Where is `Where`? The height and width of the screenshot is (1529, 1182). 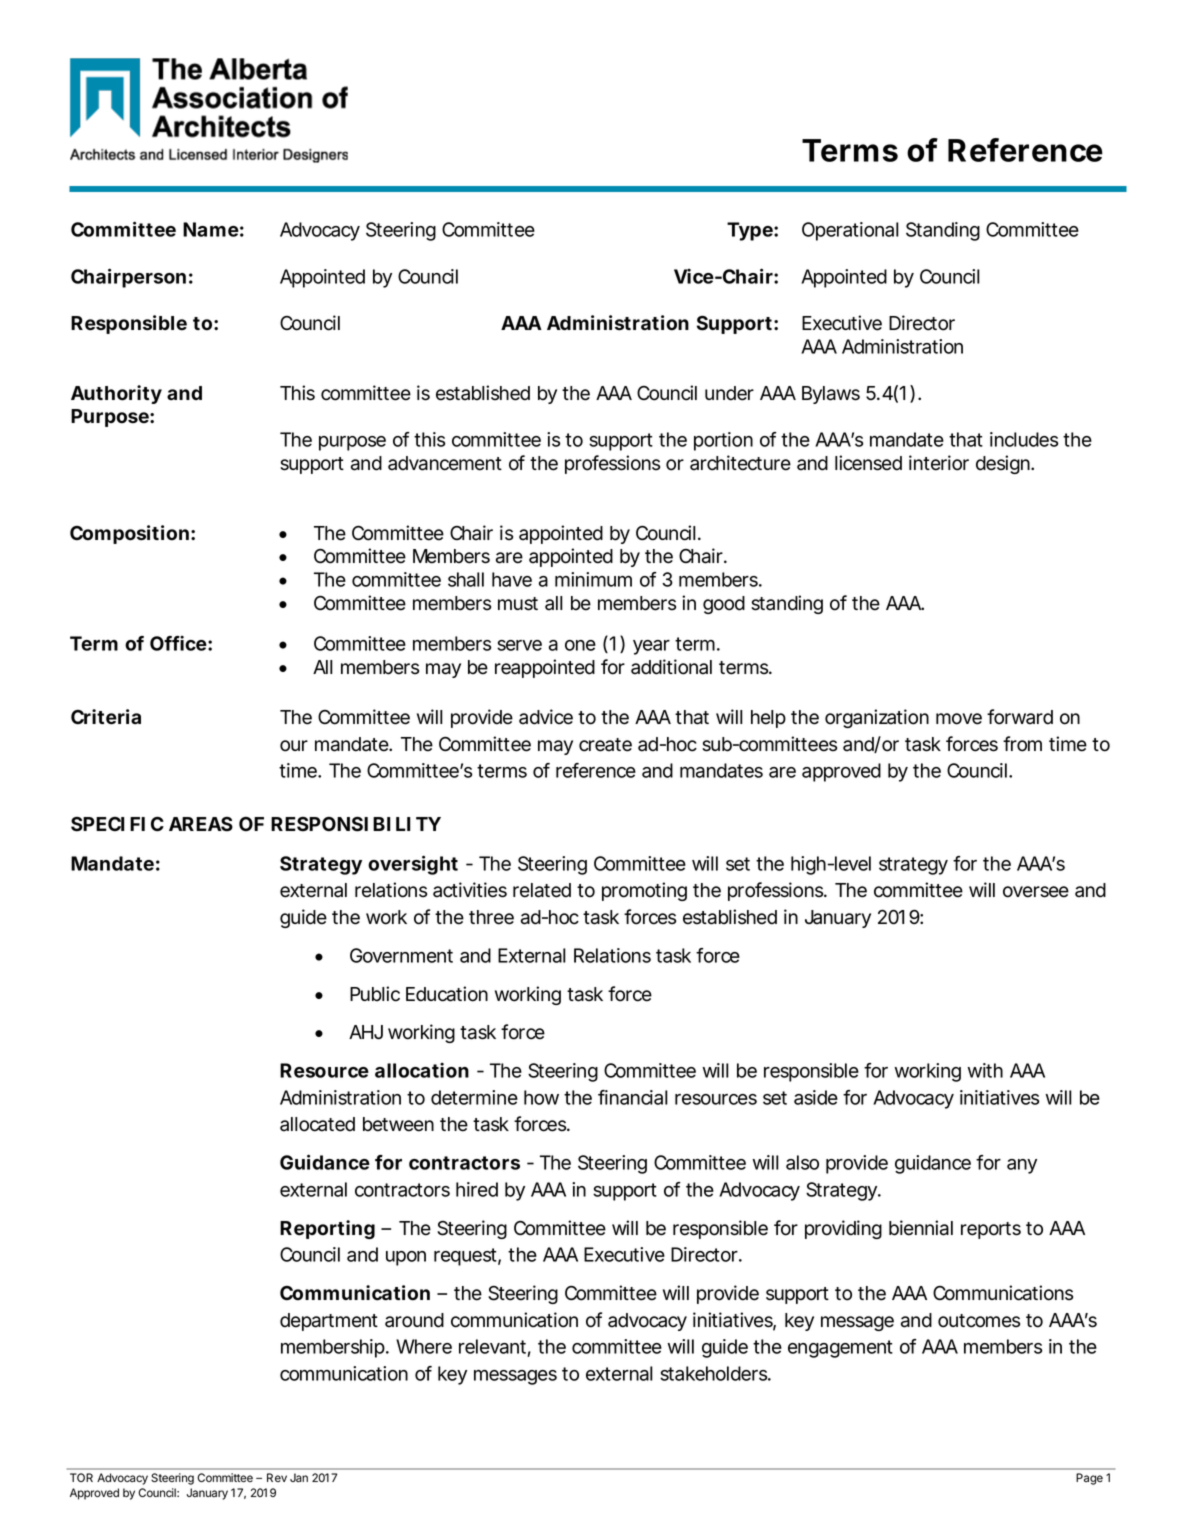 Where is located at coordinates (424, 1346).
